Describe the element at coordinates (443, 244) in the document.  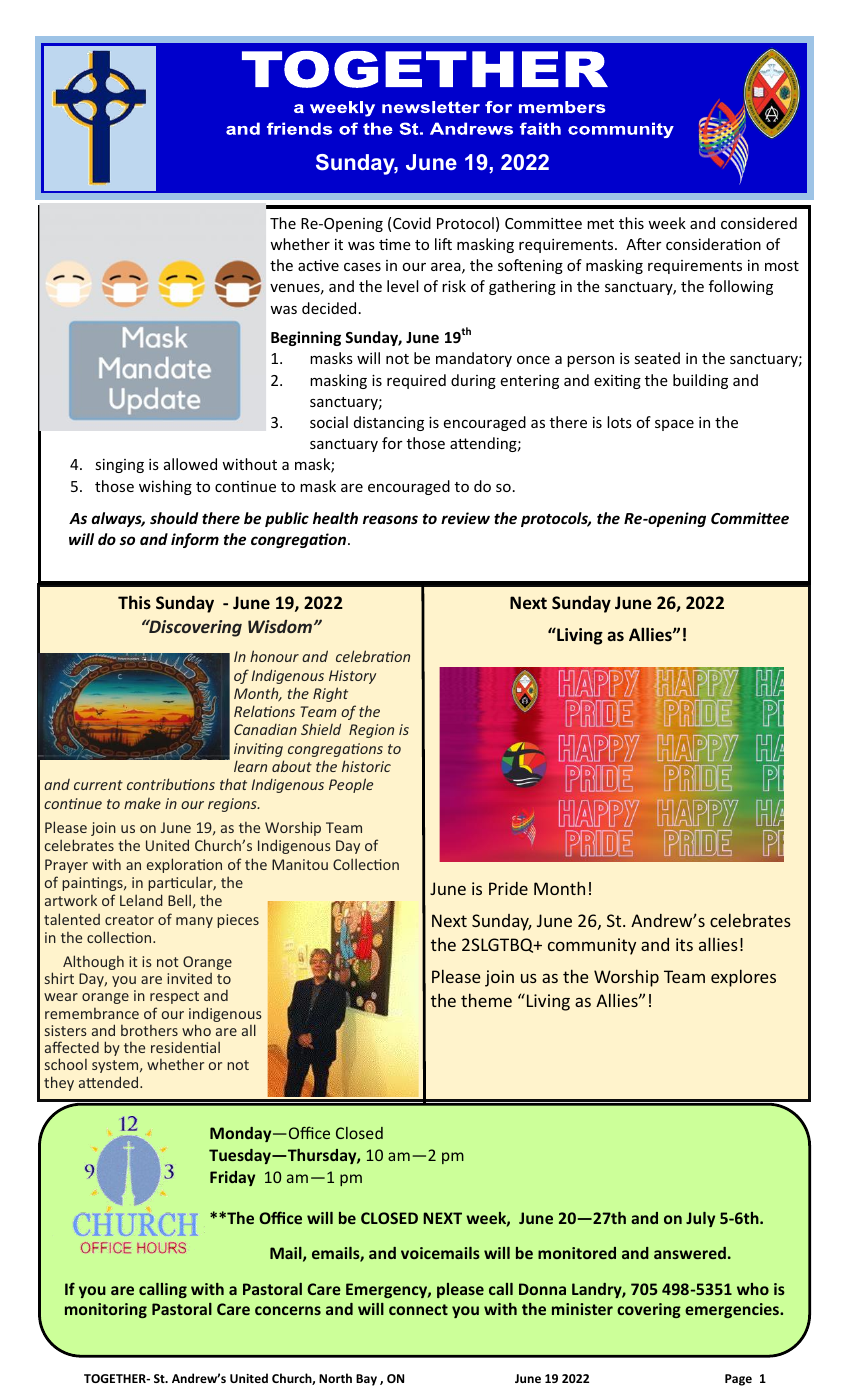
I see `lift` at that location.
